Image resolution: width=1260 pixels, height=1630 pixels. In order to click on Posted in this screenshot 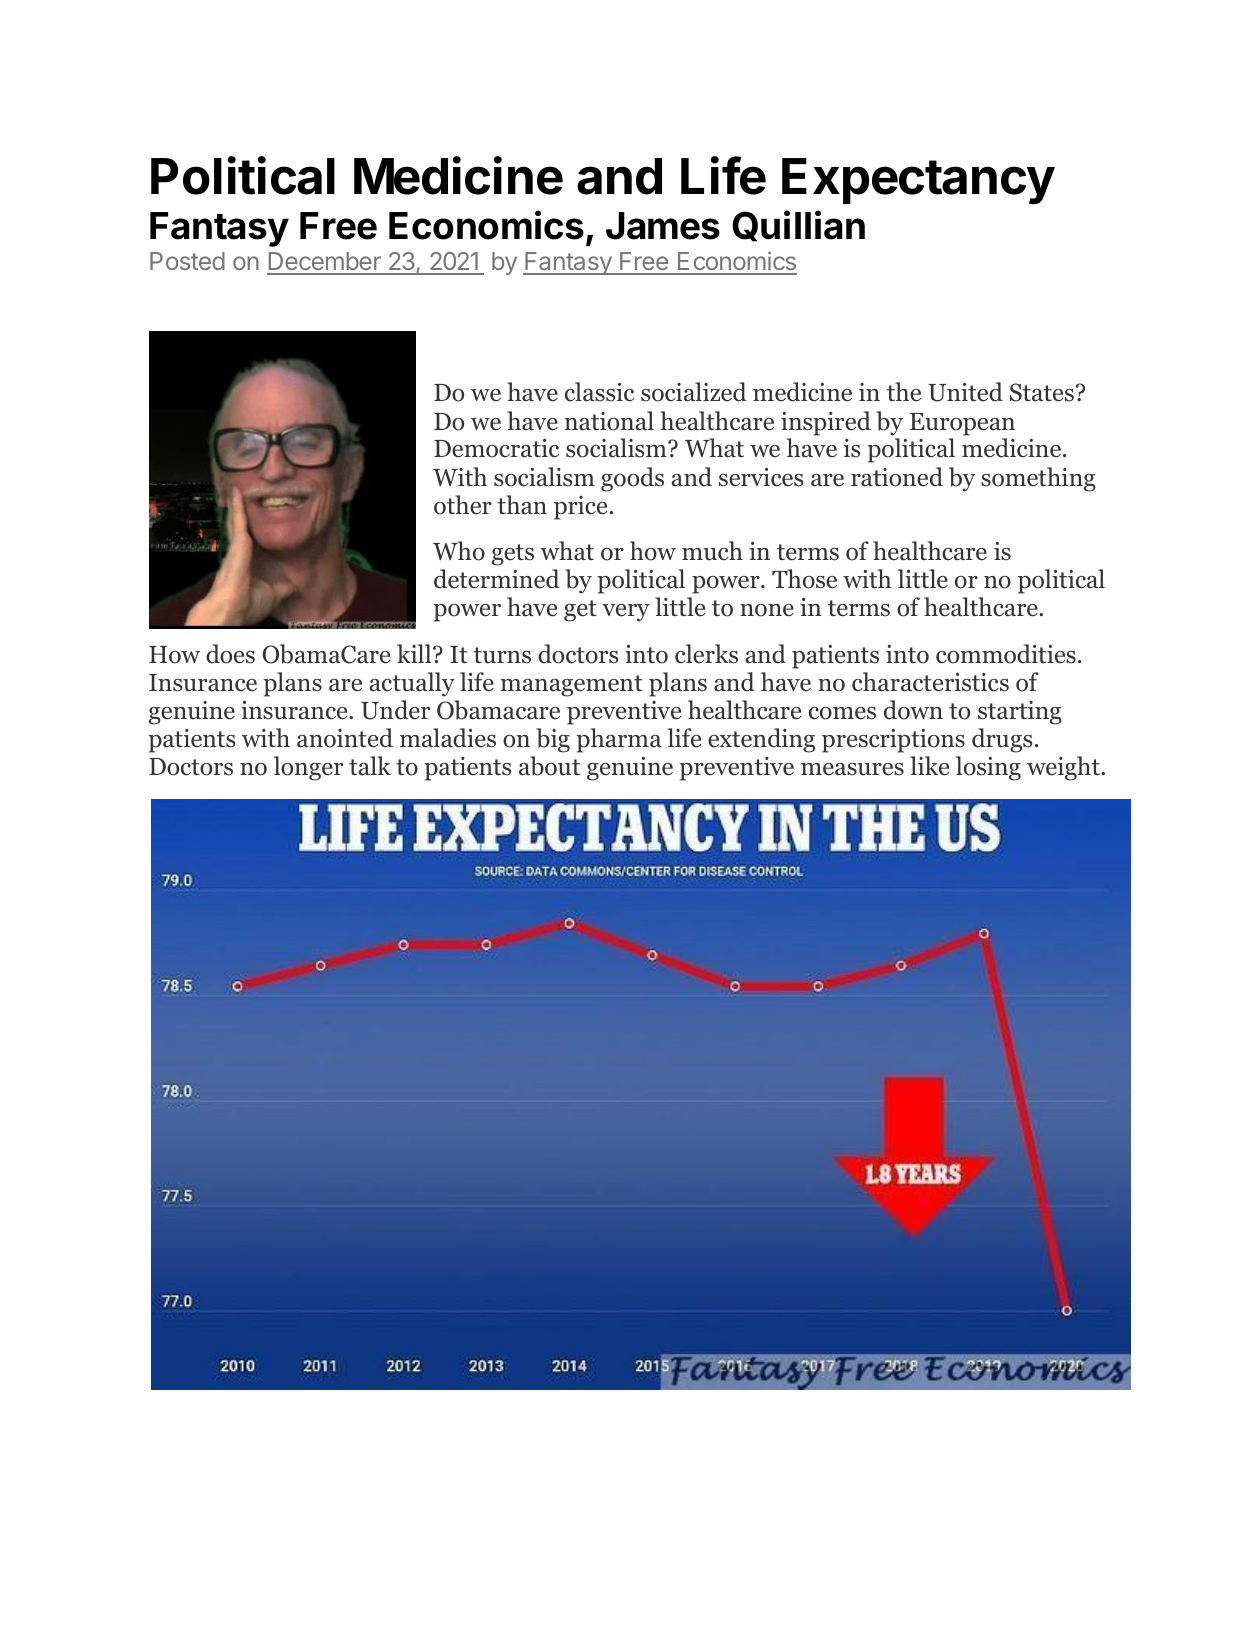, I will do `click(187, 261)`.
